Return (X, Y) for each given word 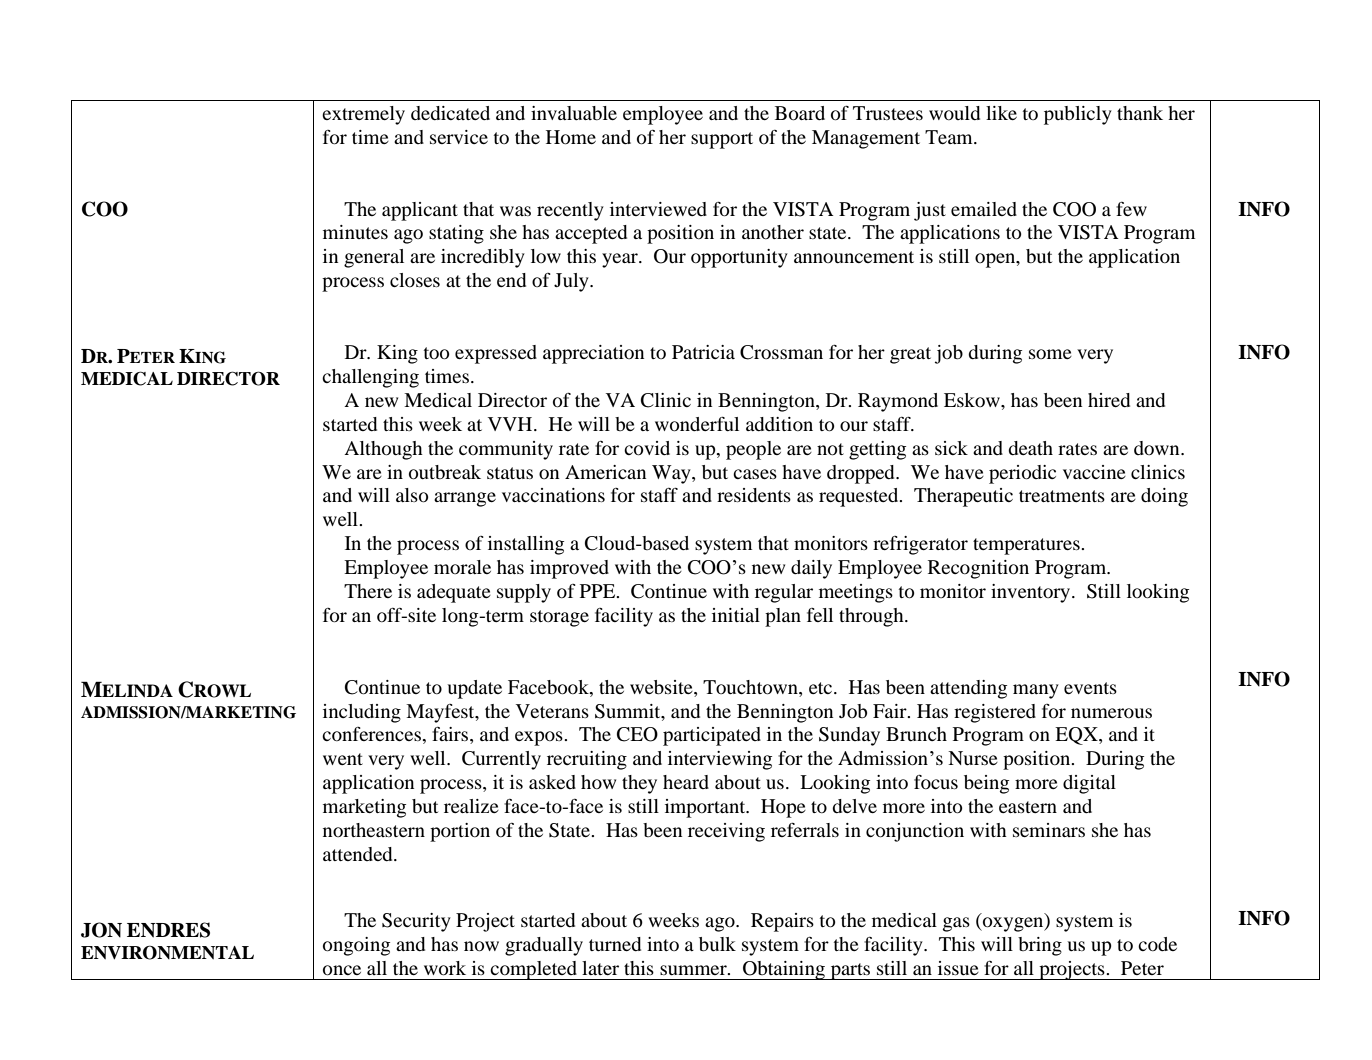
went (343, 759)
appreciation (593, 354)
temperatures (1027, 546)
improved (569, 569)
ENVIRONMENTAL (167, 952)
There (368, 591)
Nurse (973, 758)
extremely (363, 115)
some (1050, 354)
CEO (637, 734)
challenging (370, 378)
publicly (1078, 115)
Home (571, 137)
